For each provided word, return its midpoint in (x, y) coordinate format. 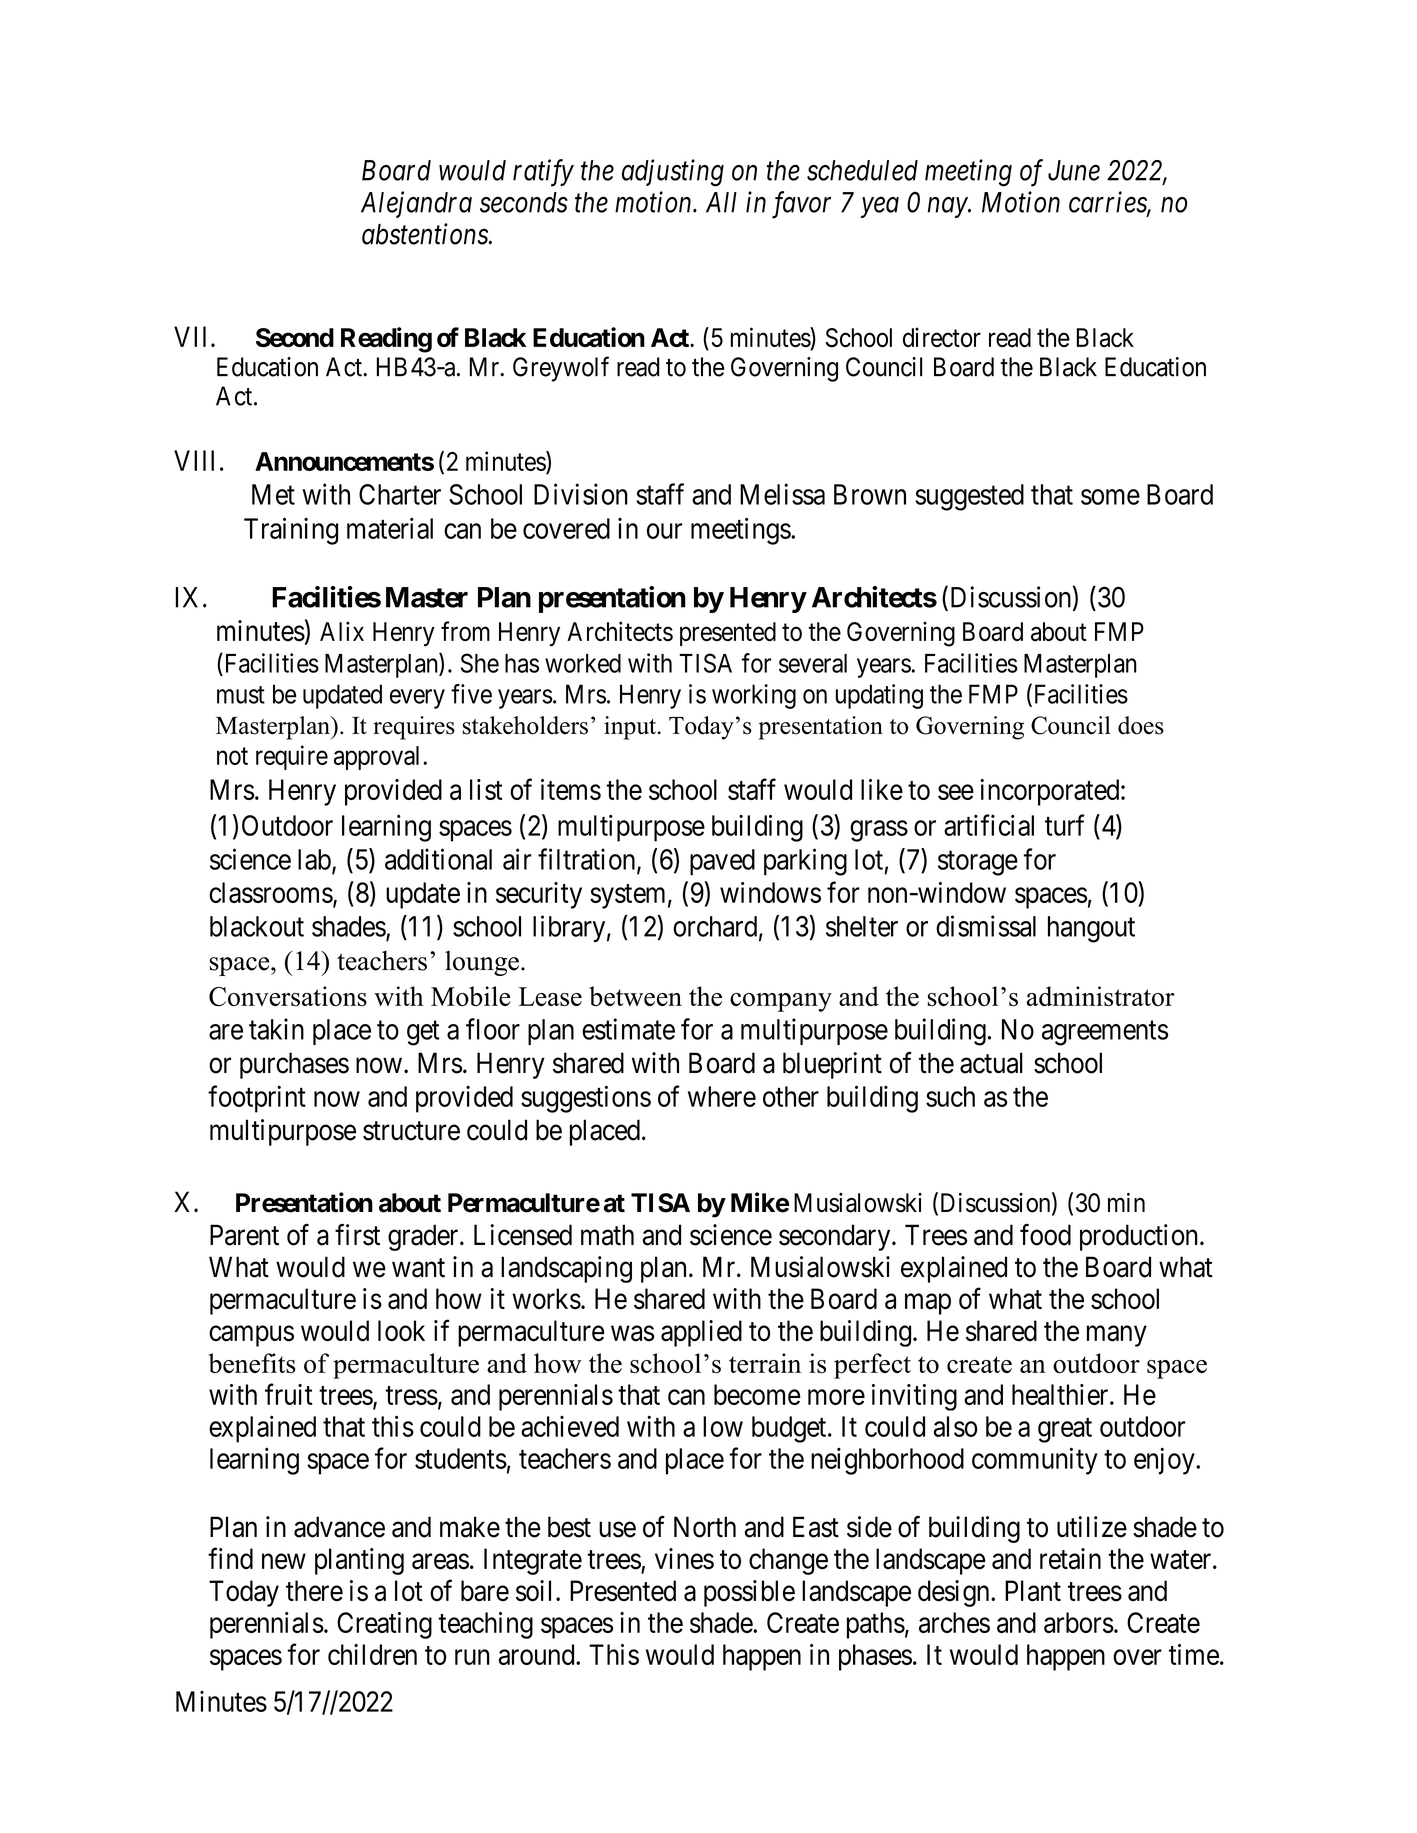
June (1074, 170)
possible (749, 1593)
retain (1070, 1559)
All (721, 202)
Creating (384, 1625)
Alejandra (416, 204)
